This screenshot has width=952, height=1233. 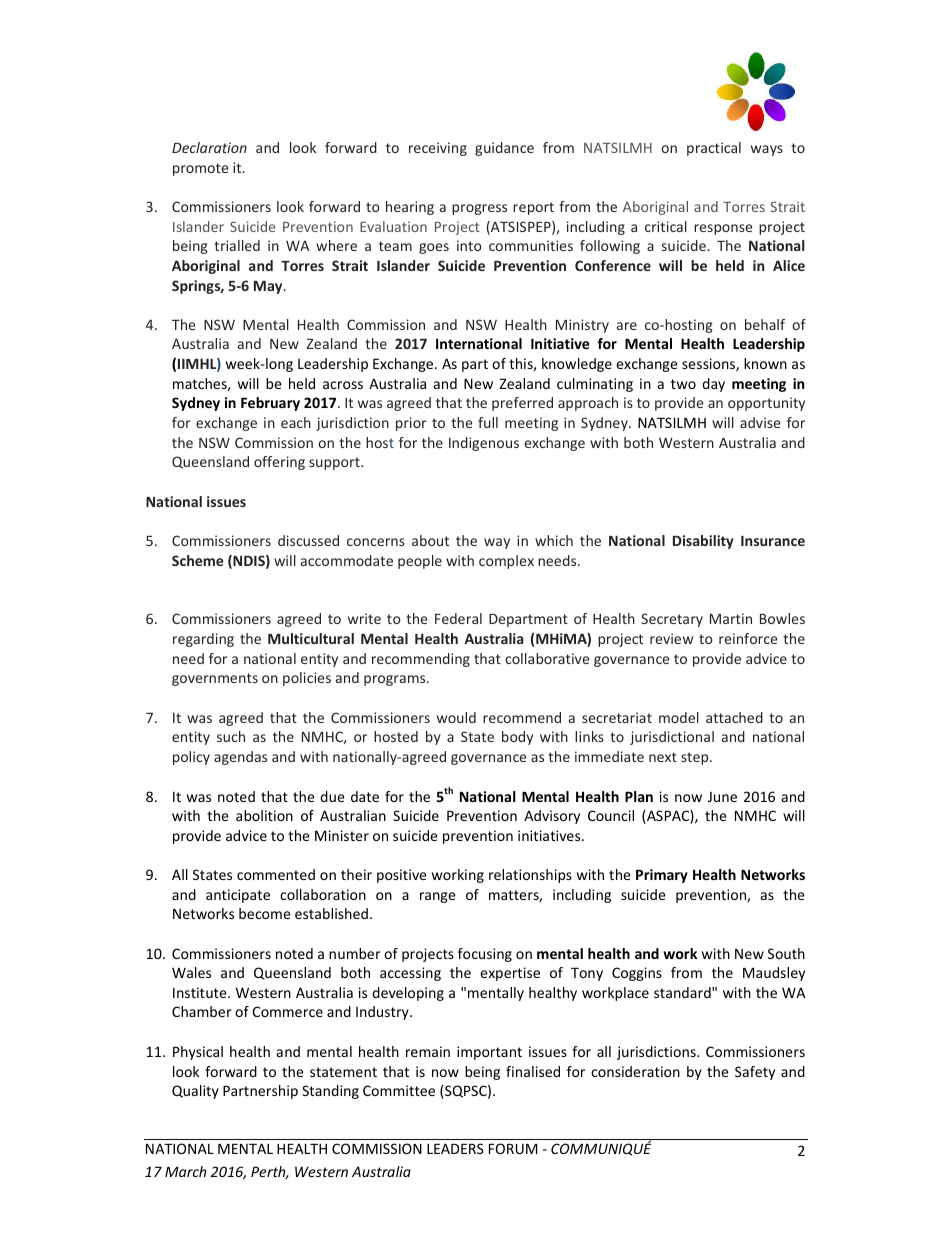 What do you see at coordinates (200, 169) in the screenshot?
I see `promote` at bounding box center [200, 169].
